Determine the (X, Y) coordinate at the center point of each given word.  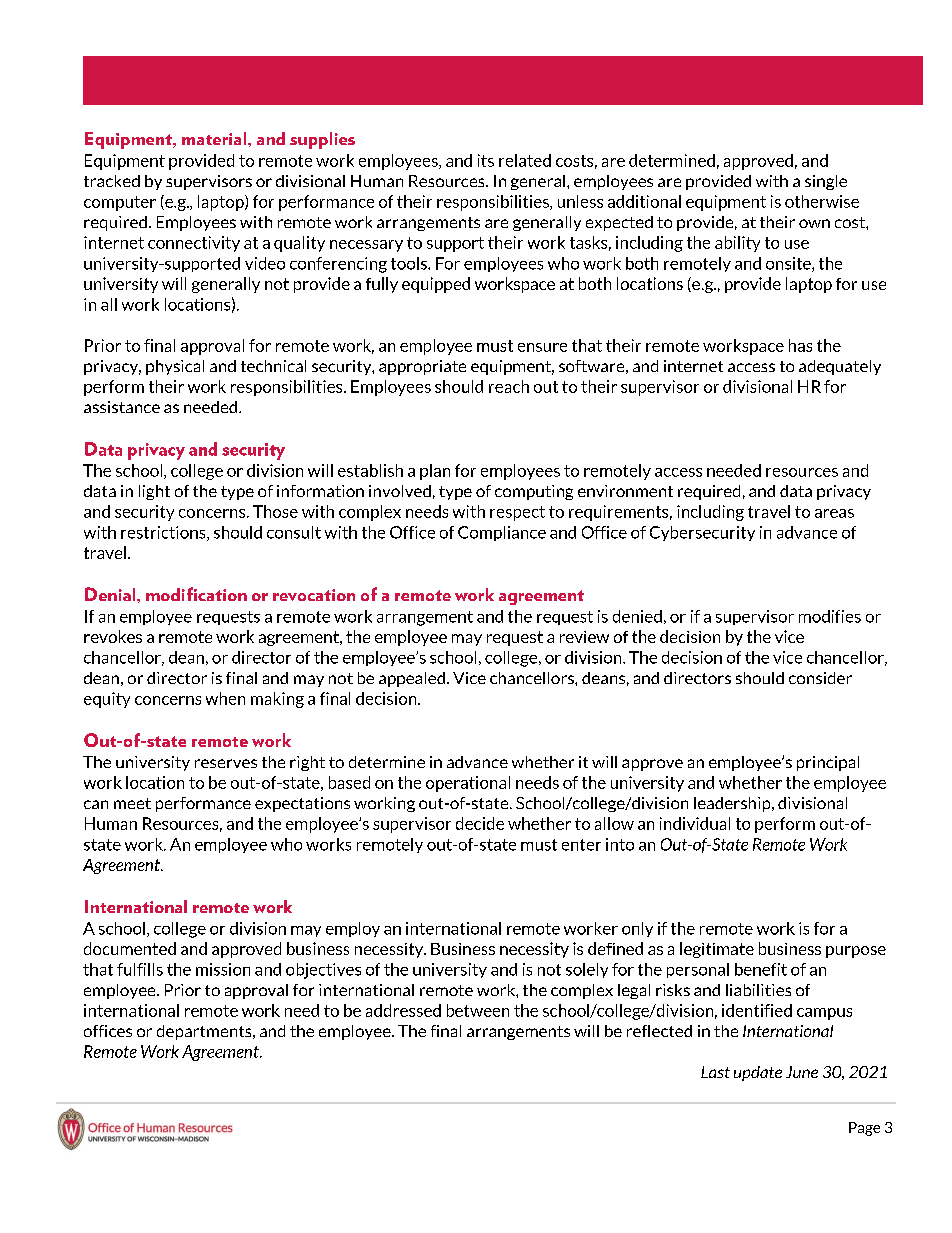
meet (132, 803)
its (486, 160)
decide (480, 823)
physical (175, 367)
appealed (413, 679)
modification (196, 594)
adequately (840, 367)
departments (205, 1032)
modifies (830, 616)
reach (509, 386)
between (478, 1010)
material (215, 138)
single (826, 182)
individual (695, 823)
